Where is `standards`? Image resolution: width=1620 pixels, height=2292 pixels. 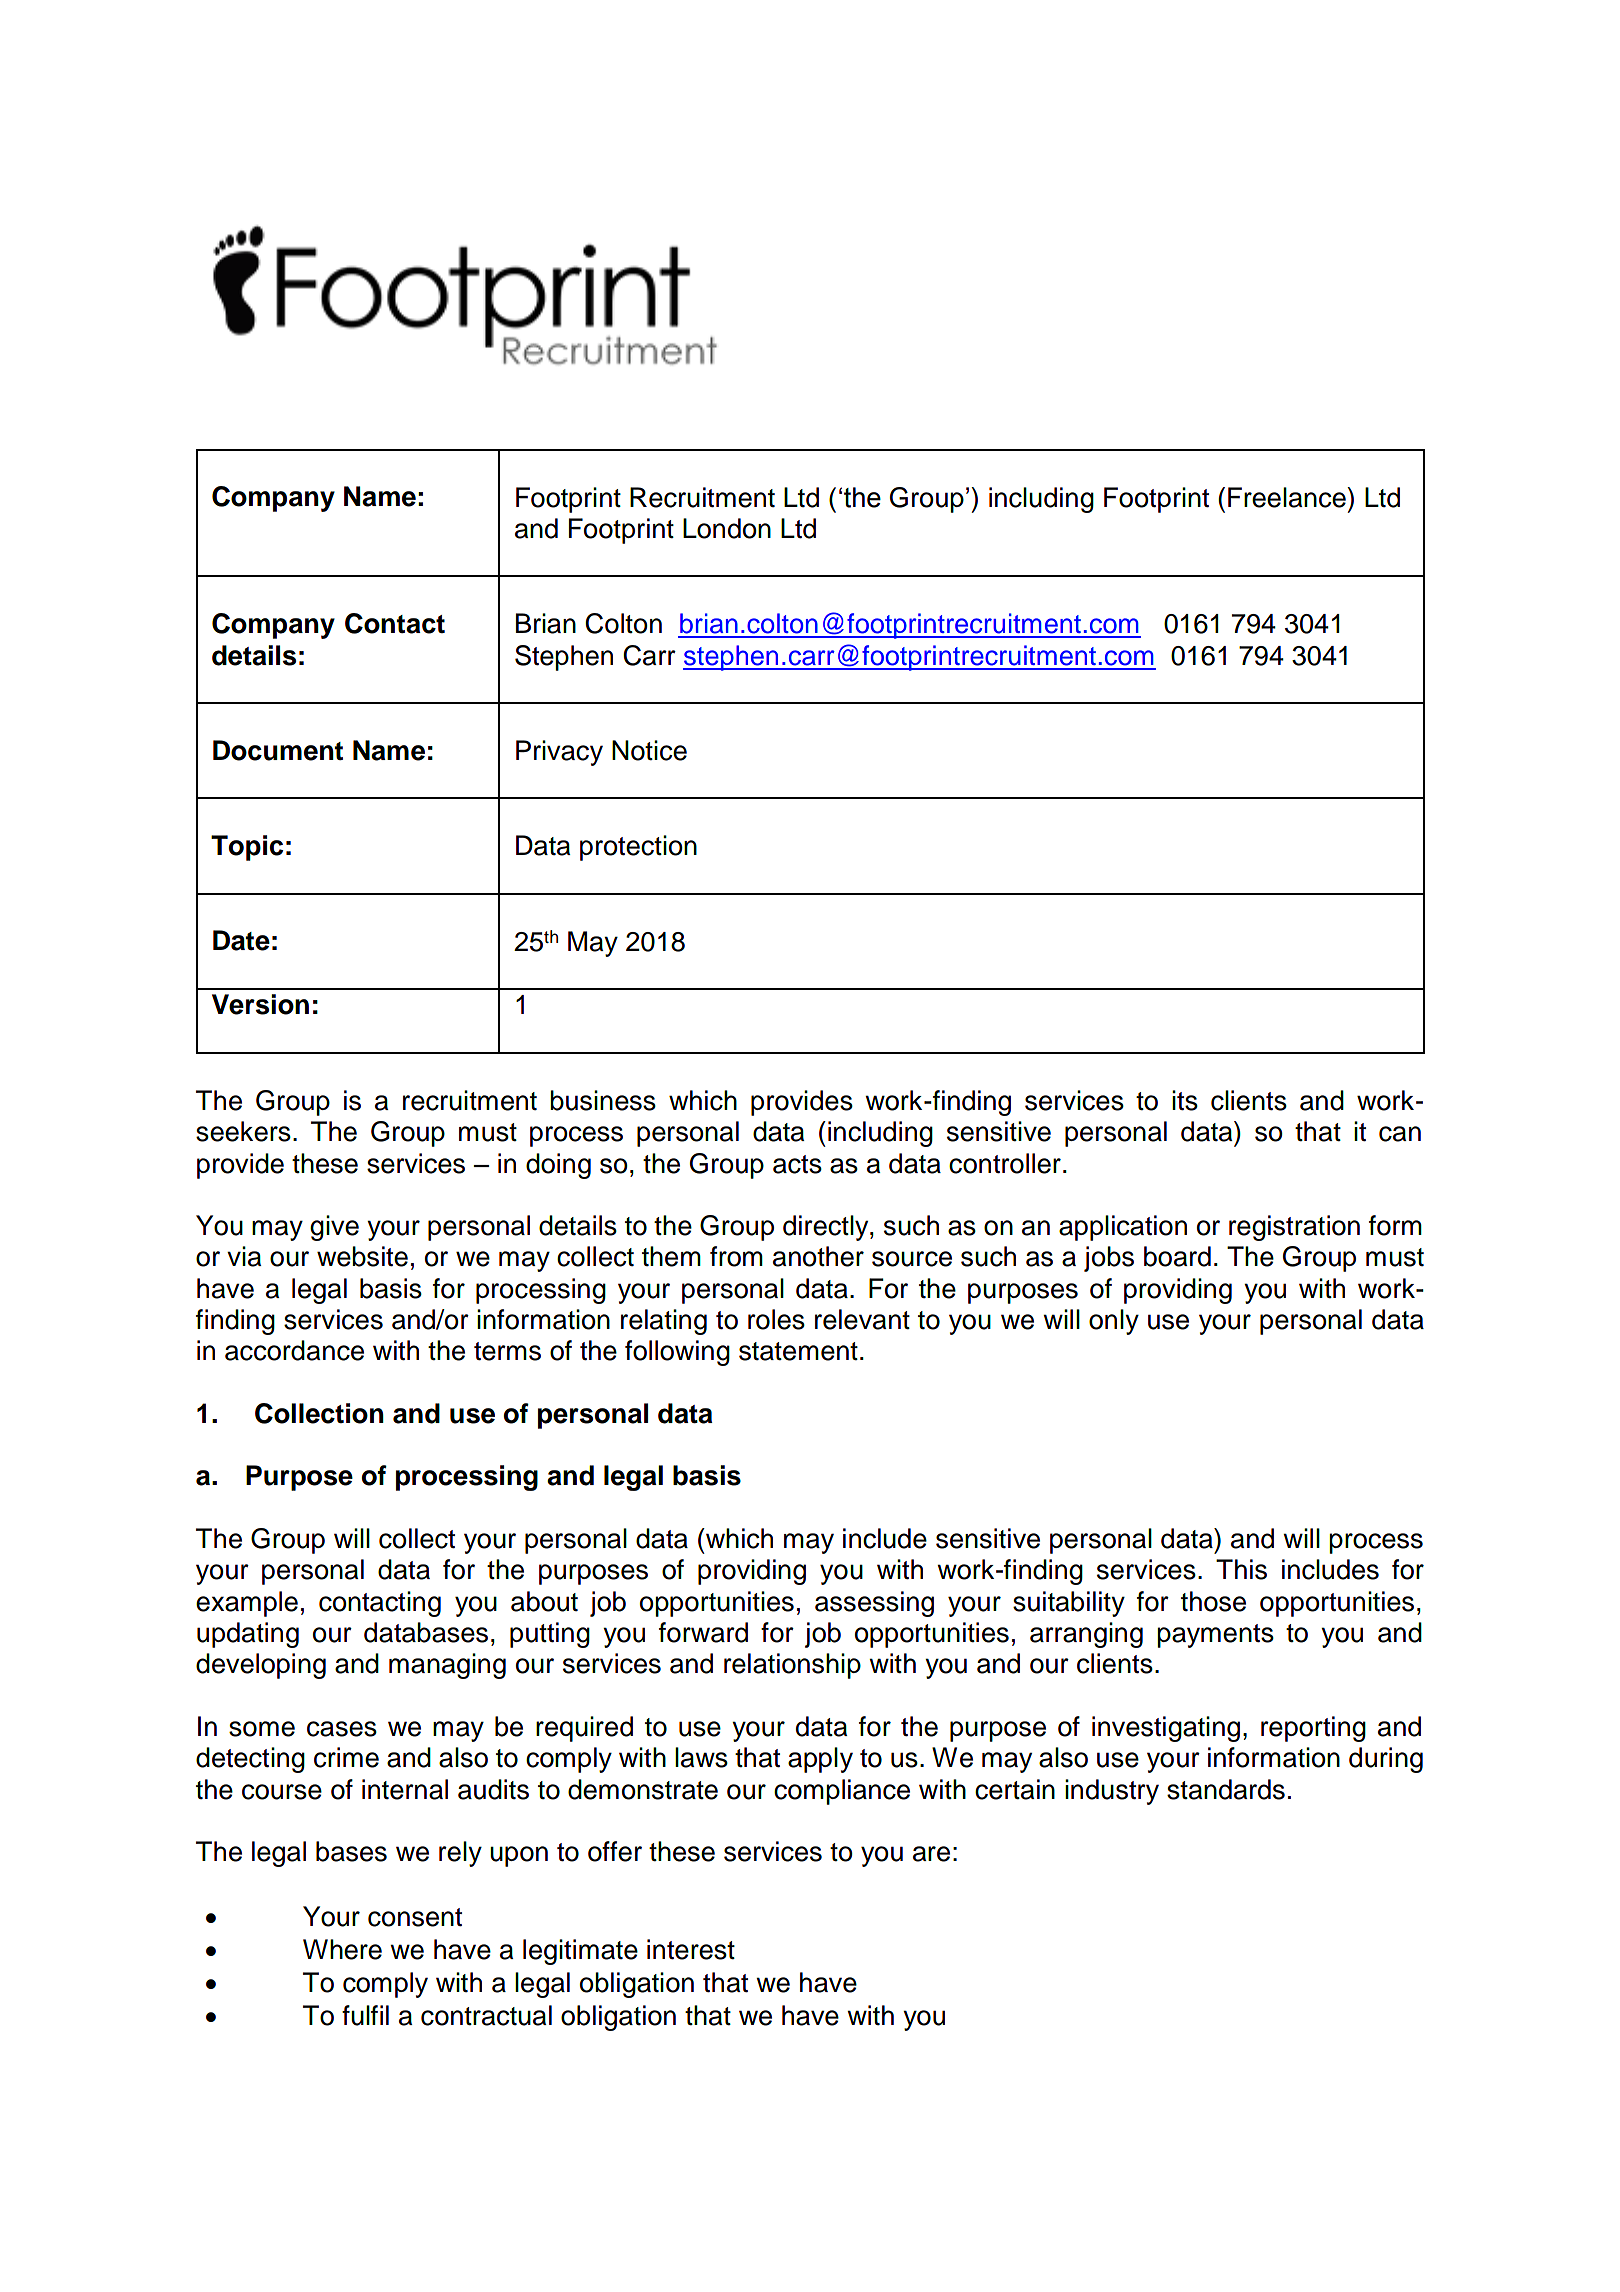 standards is located at coordinates (1226, 1789).
